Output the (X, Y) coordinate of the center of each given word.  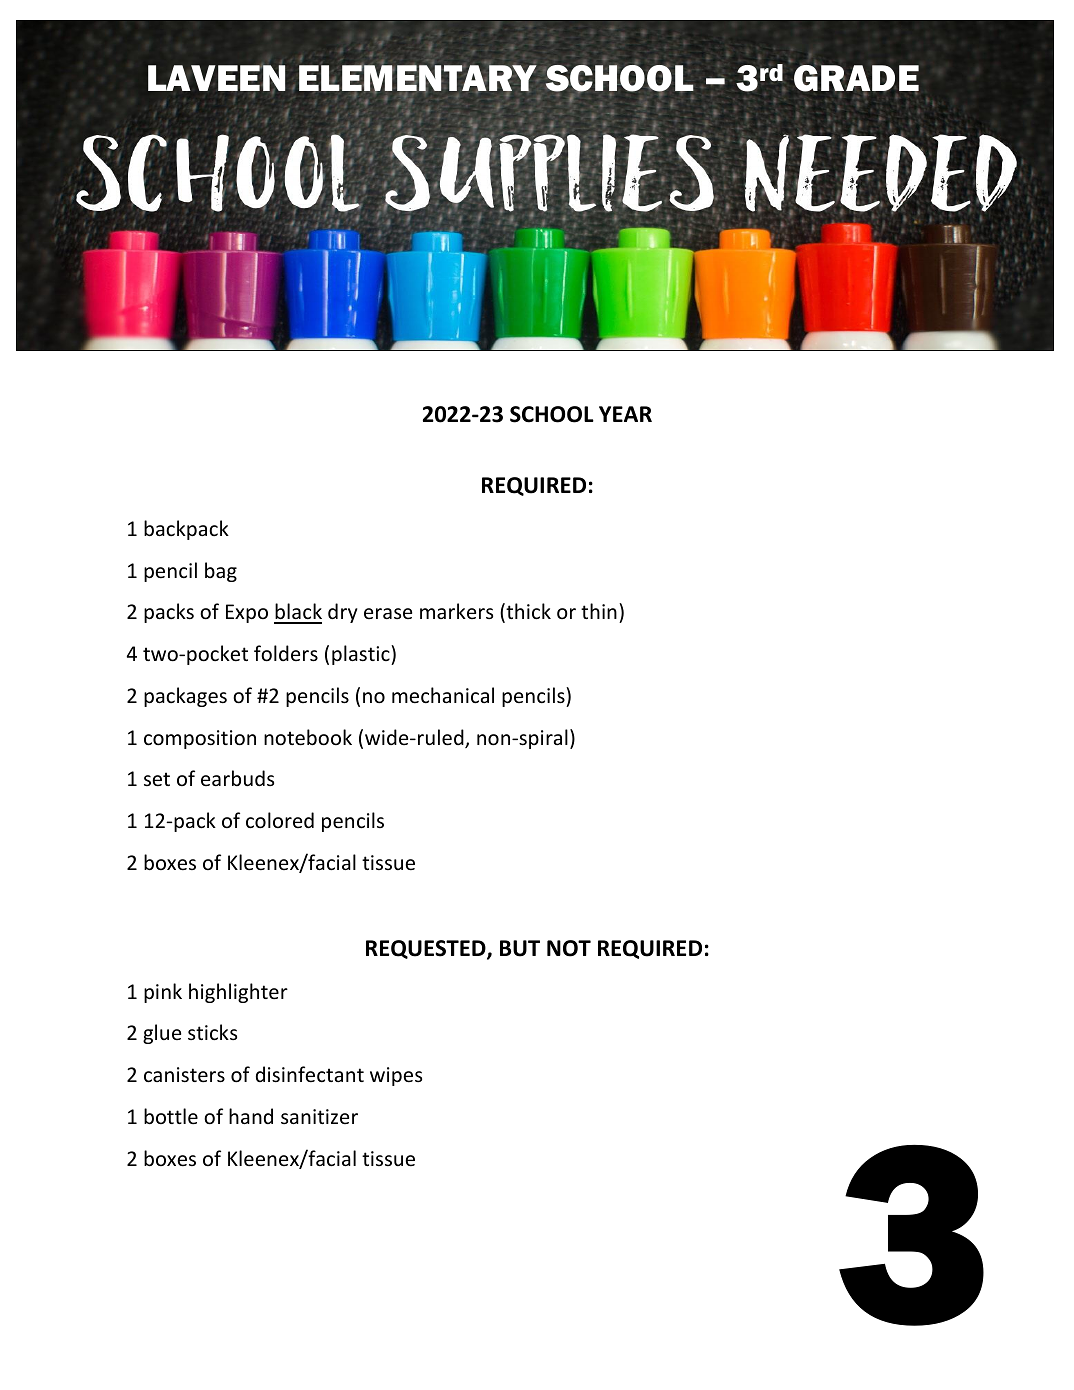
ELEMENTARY (418, 78)
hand (251, 1116)
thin (599, 611)
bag (221, 572)
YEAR (625, 414)
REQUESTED (427, 950)
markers (456, 611)
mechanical (443, 695)
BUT (520, 948)
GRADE (856, 78)
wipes (396, 1076)
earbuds (237, 778)
